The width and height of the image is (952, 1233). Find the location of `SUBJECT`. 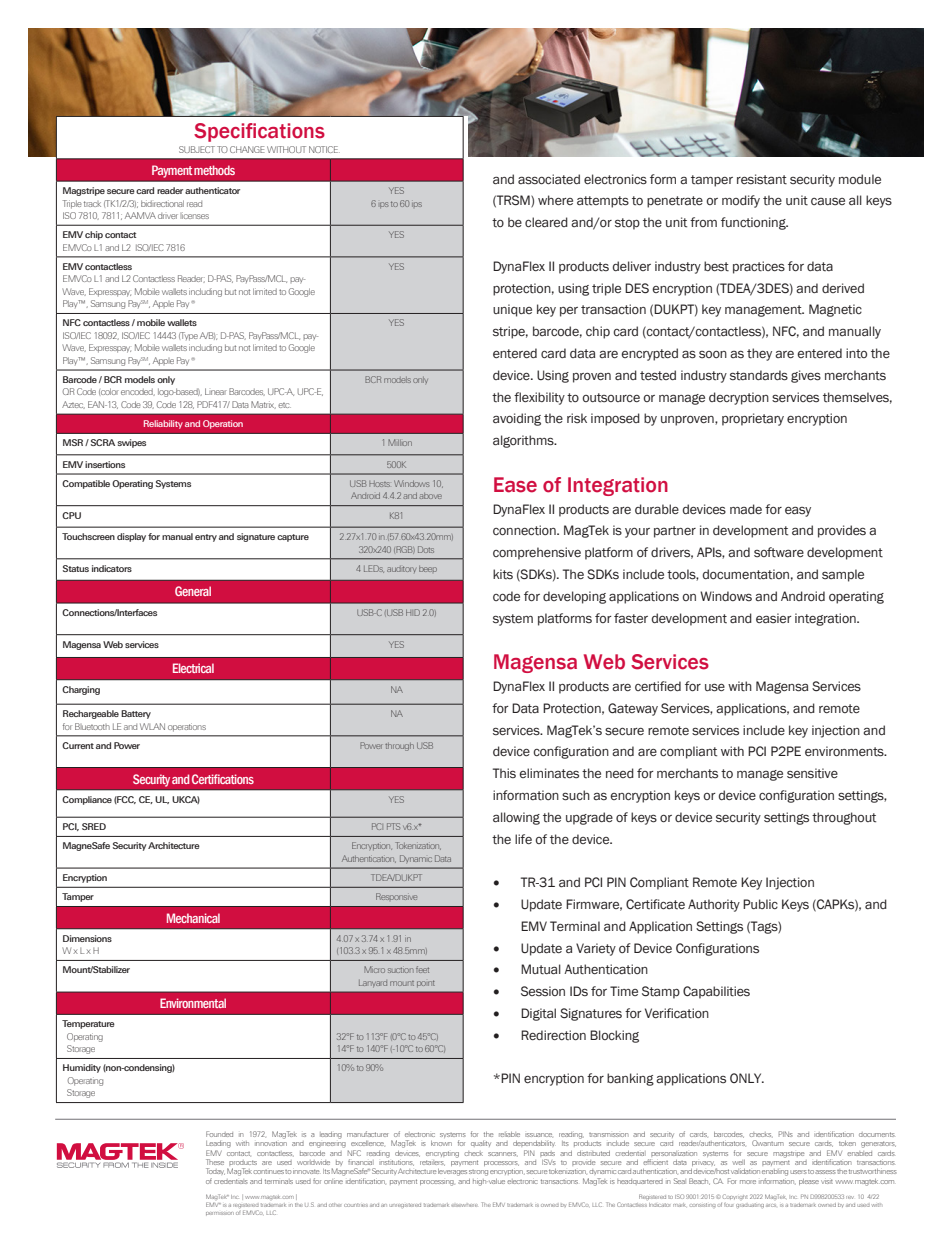

SUBJECT is located at coordinates (197, 149).
